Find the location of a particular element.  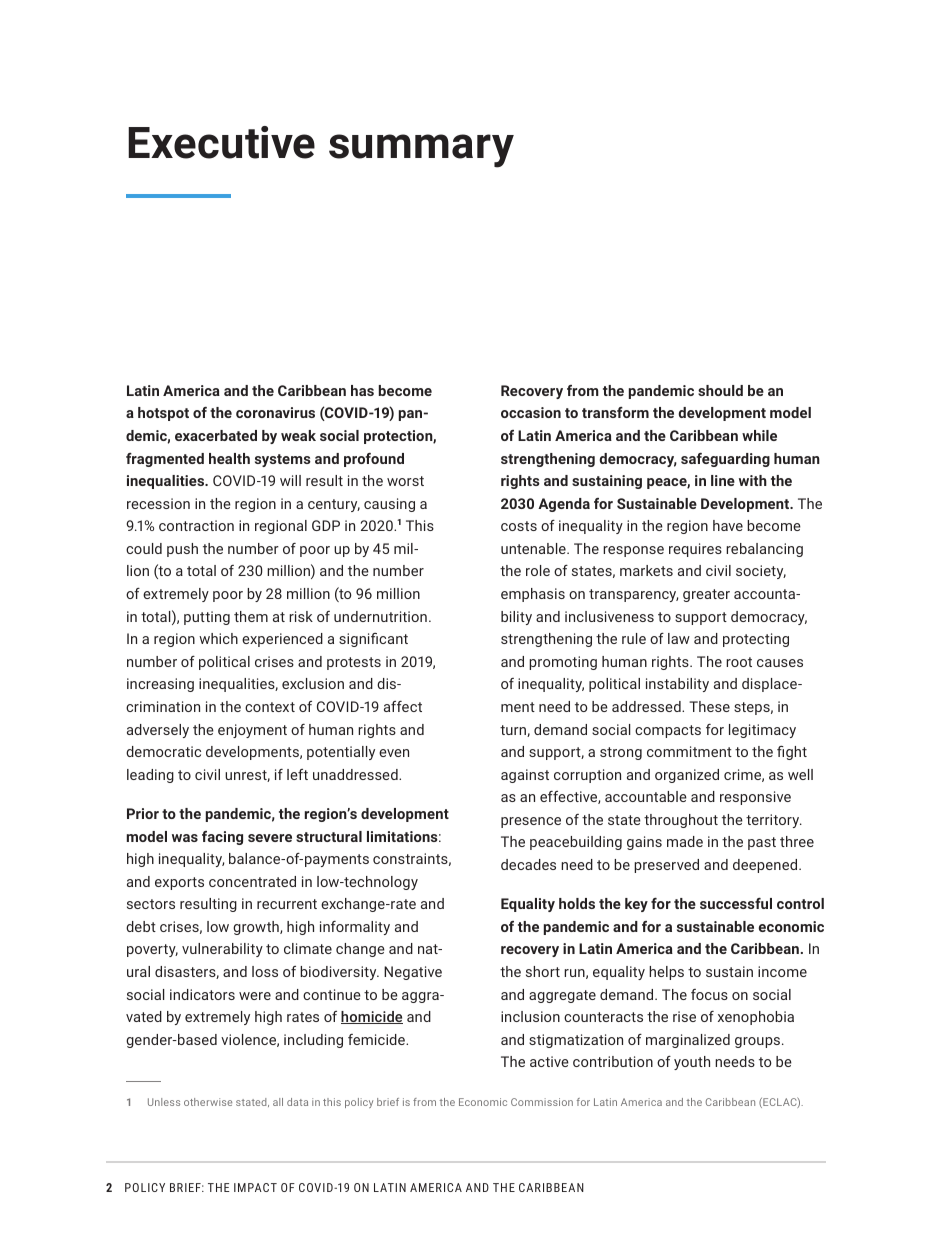

summary is located at coordinates (421, 151).
